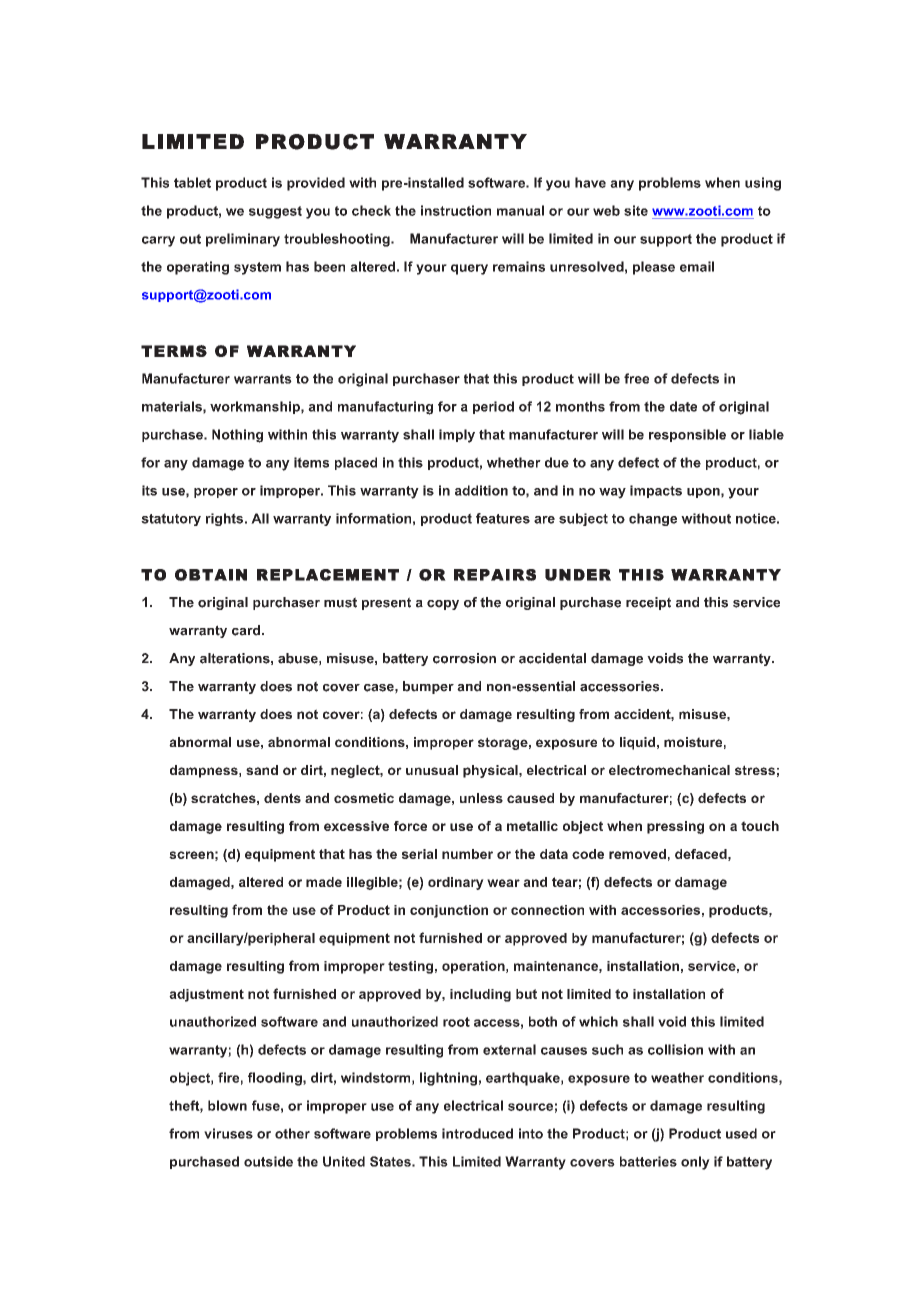 The width and height of the image is (924, 1308). What do you see at coordinates (456, 210) in the image?
I see `instruction` at bounding box center [456, 210].
